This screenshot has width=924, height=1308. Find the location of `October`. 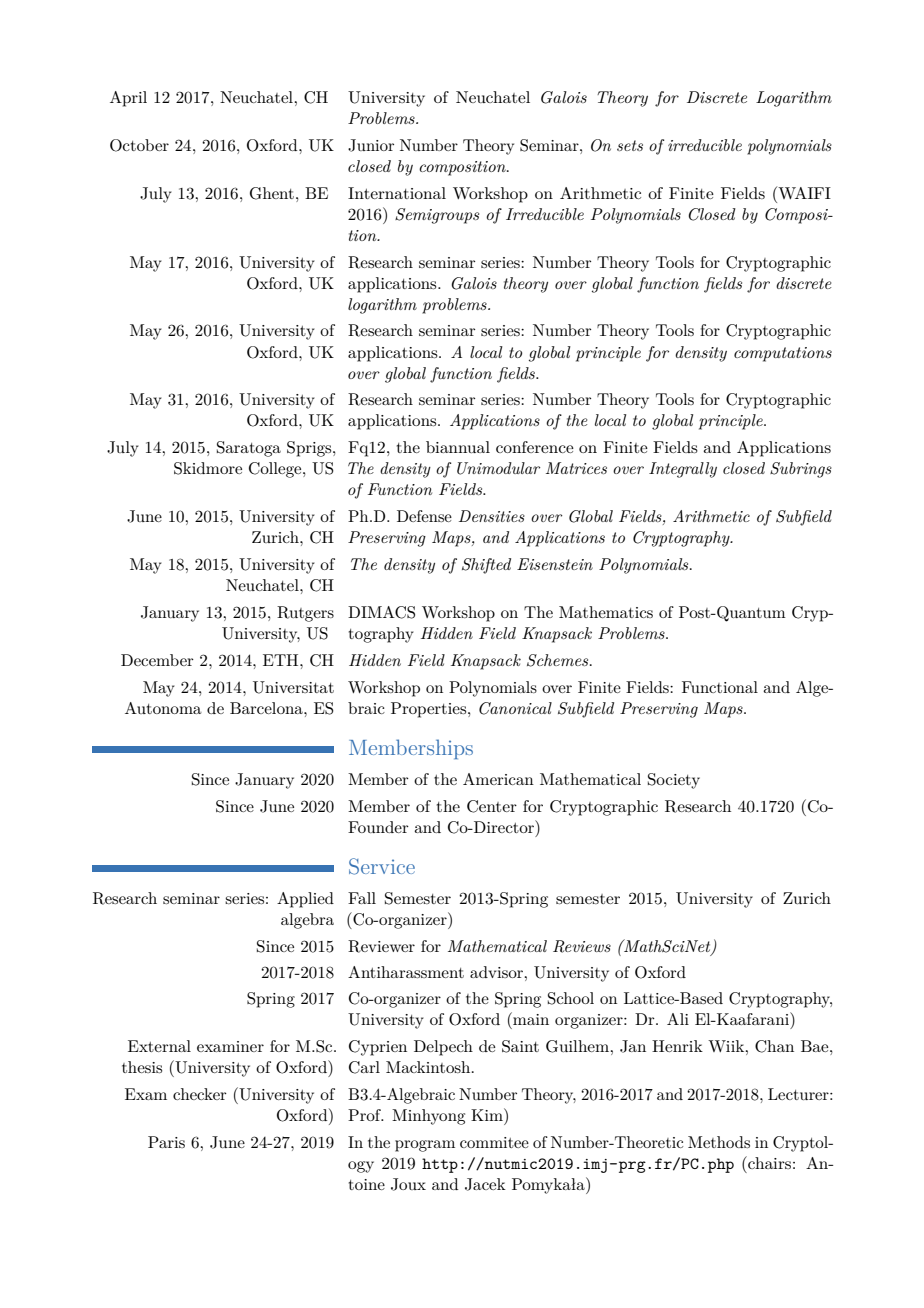

October is located at coordinates (139, 145).
